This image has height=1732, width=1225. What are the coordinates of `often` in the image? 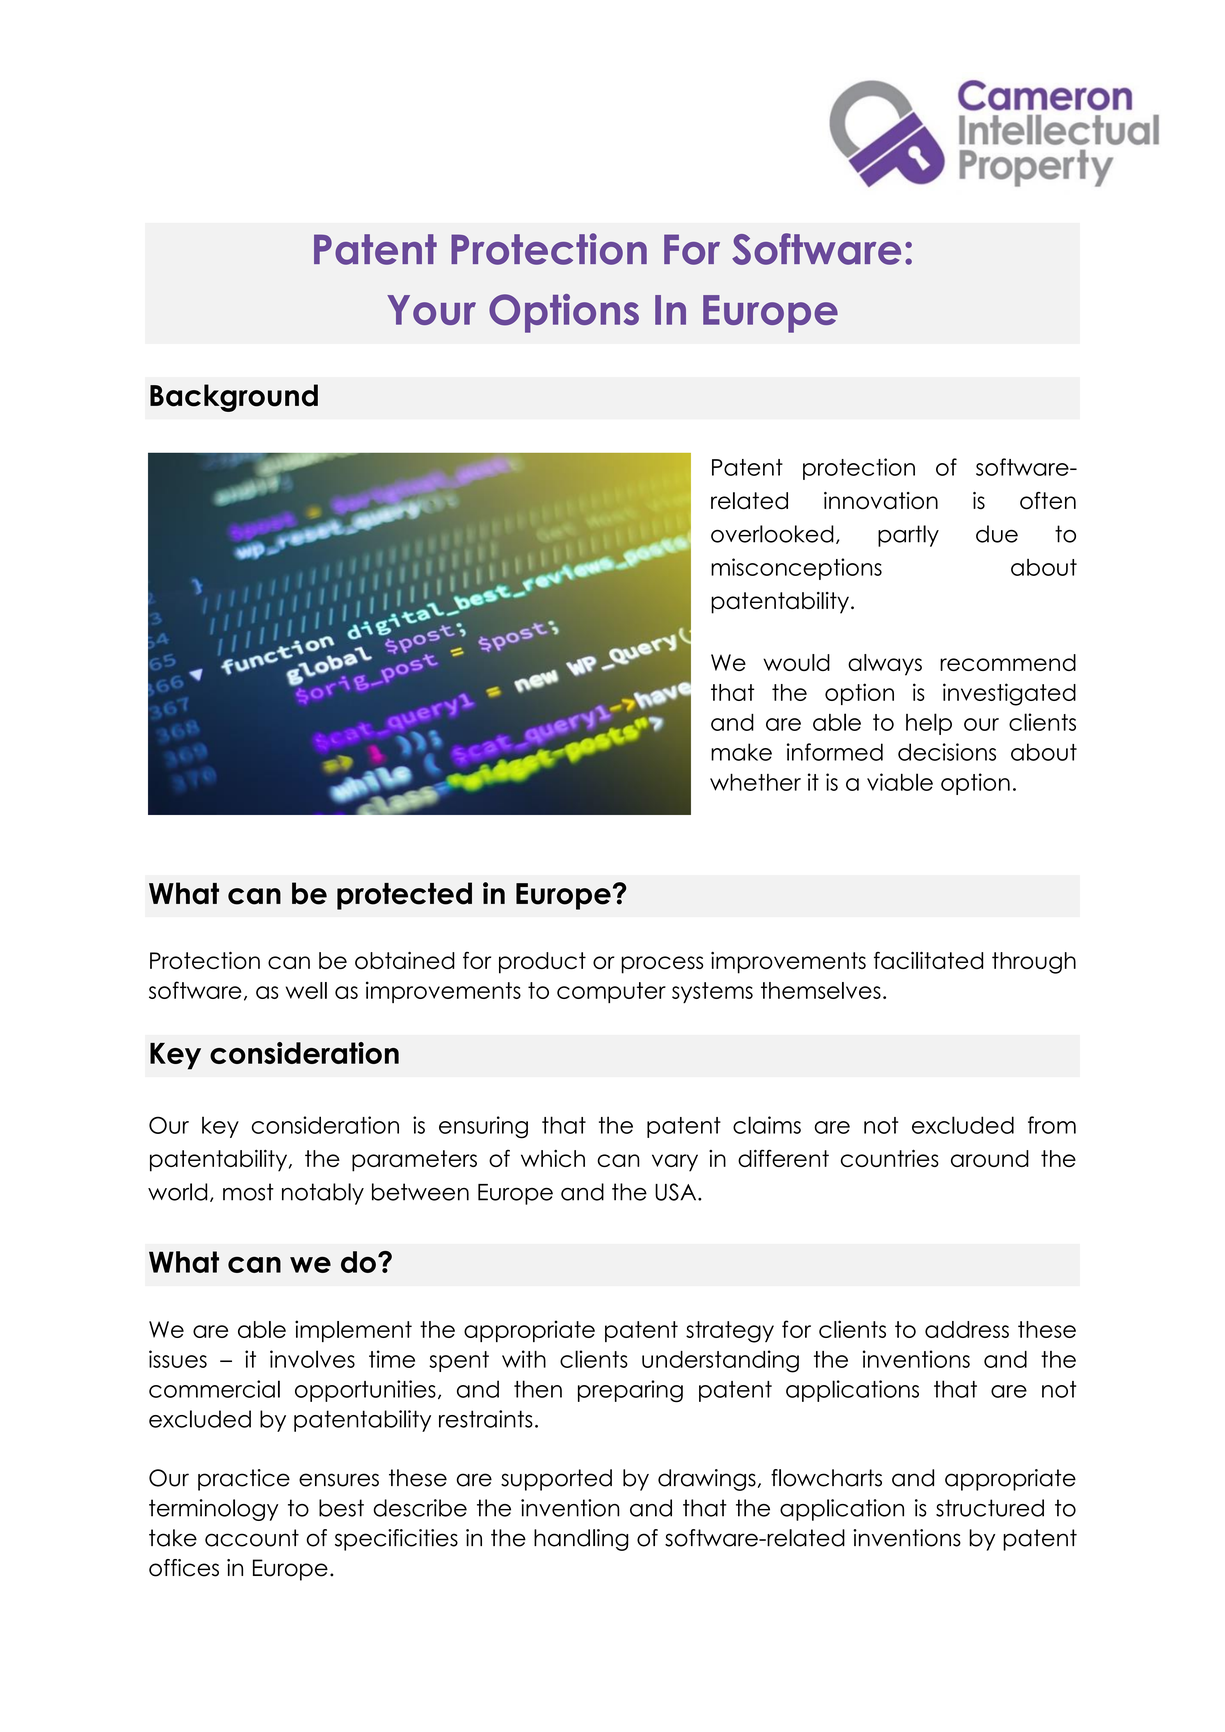 It's located at (1048, 501).
